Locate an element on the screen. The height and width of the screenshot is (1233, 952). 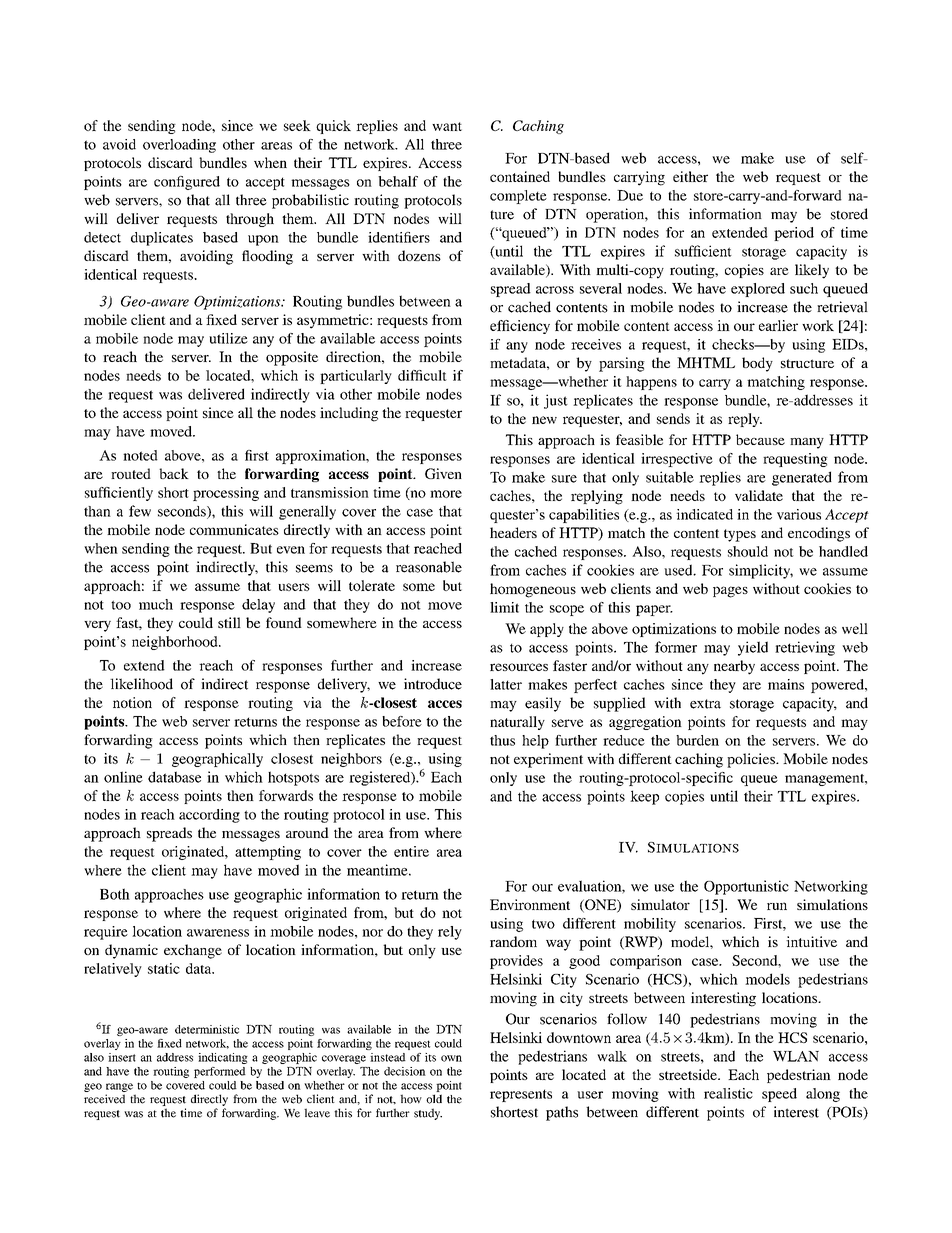
speed is located at coordinates (779, 1095).
